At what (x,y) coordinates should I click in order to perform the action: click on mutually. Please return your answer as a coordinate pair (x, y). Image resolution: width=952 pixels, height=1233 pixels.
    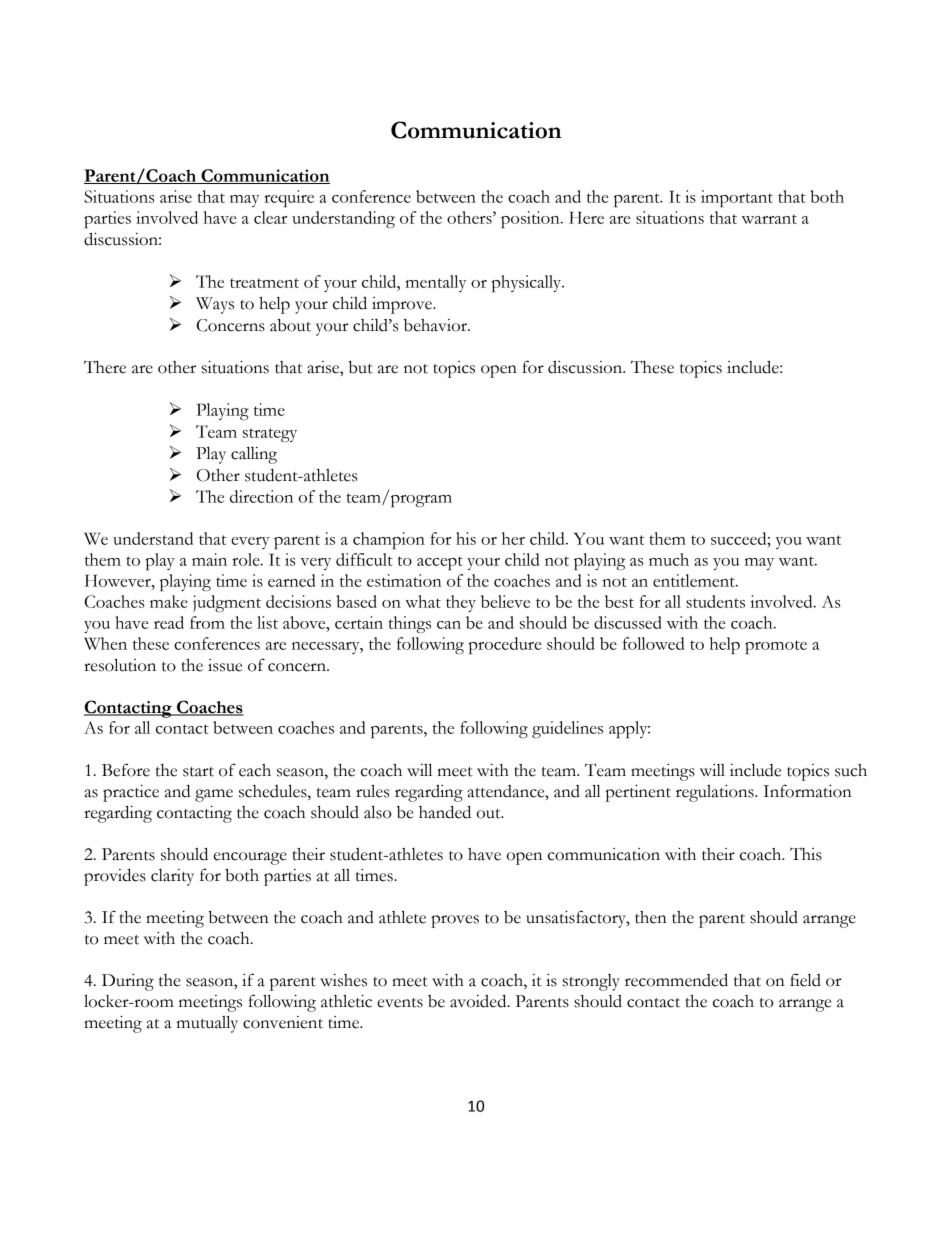
    Looking at the image, I should click on (207, 1024).
